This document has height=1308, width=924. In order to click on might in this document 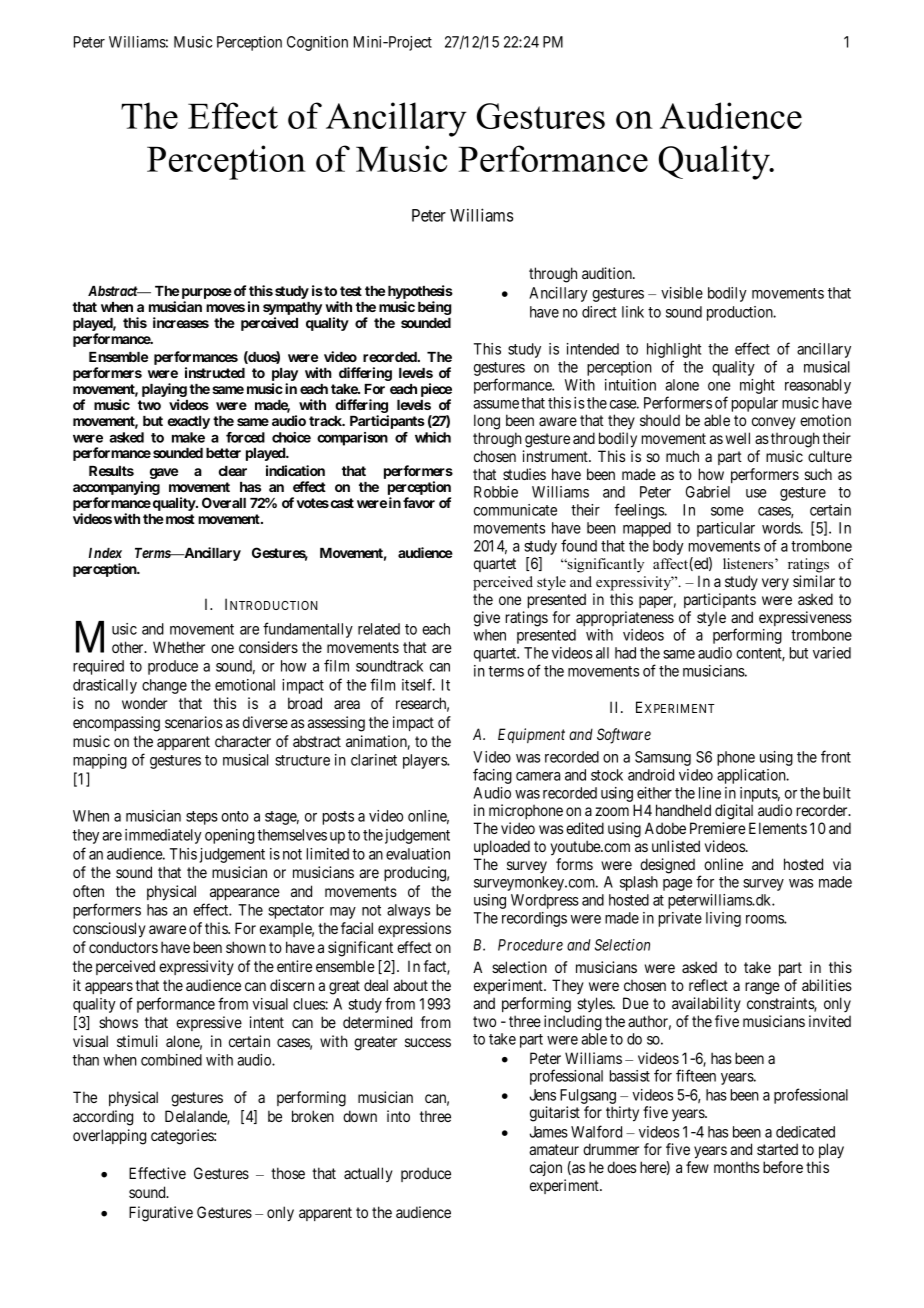, I will do `click(757, 386)`.
